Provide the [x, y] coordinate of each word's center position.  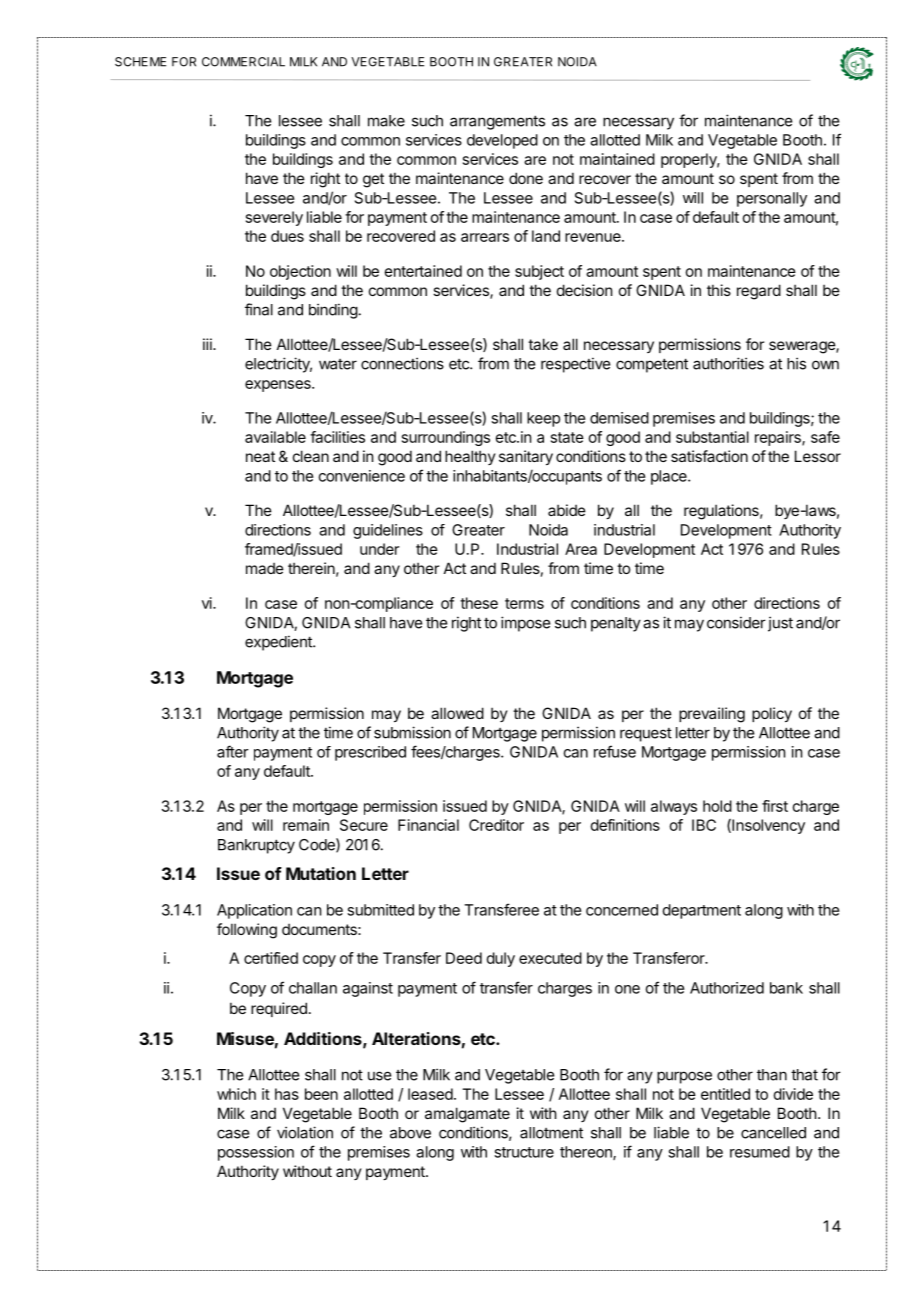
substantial [712, 437]
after [233, 751]
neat [260, 456]
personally [772, 199]
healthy [470, 457]
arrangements [497, 122]
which [236, 1094]
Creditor [496, 825]
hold [717, 806]
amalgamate [467, 1115]
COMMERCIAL [243, 62]
